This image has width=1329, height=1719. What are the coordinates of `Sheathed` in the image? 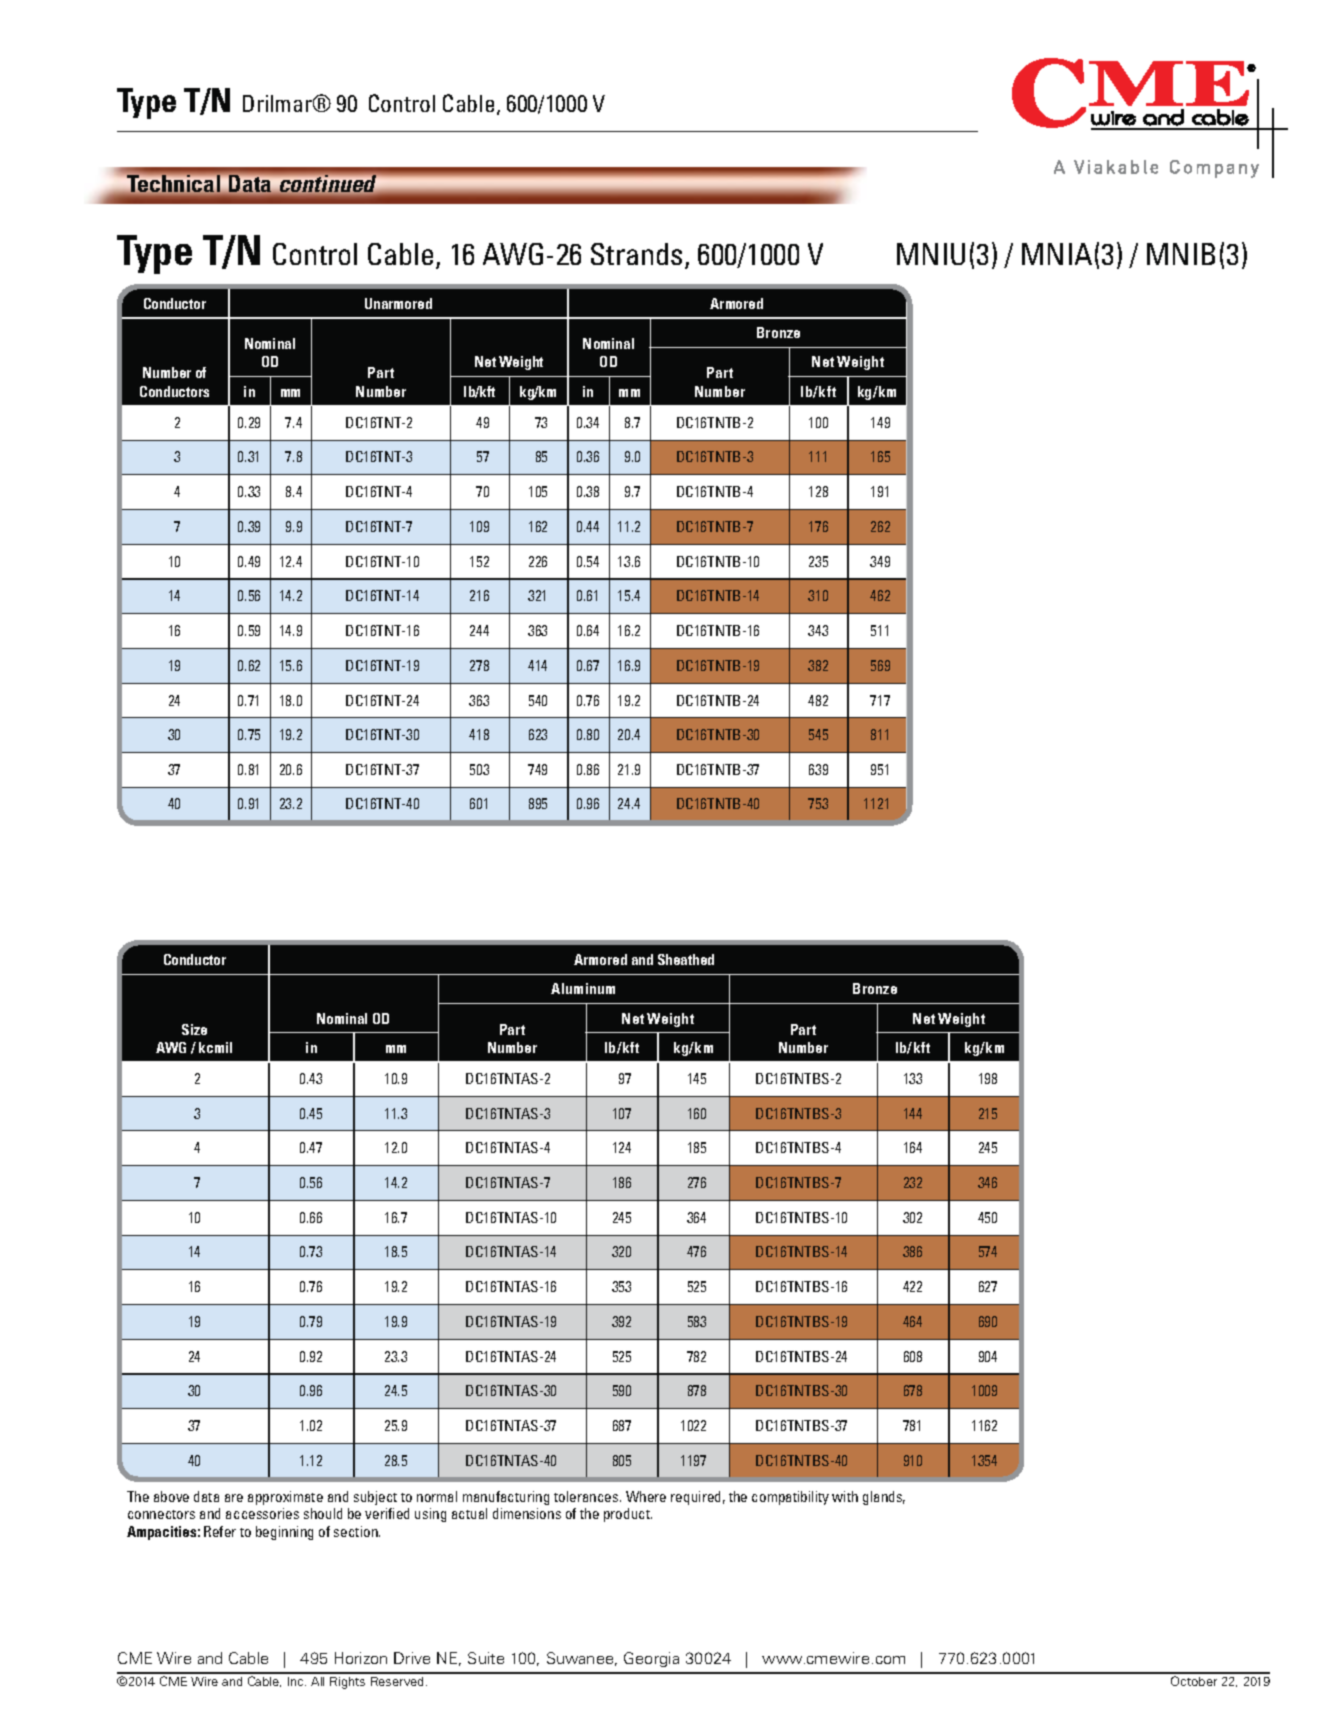 It's located at (686, 959).
